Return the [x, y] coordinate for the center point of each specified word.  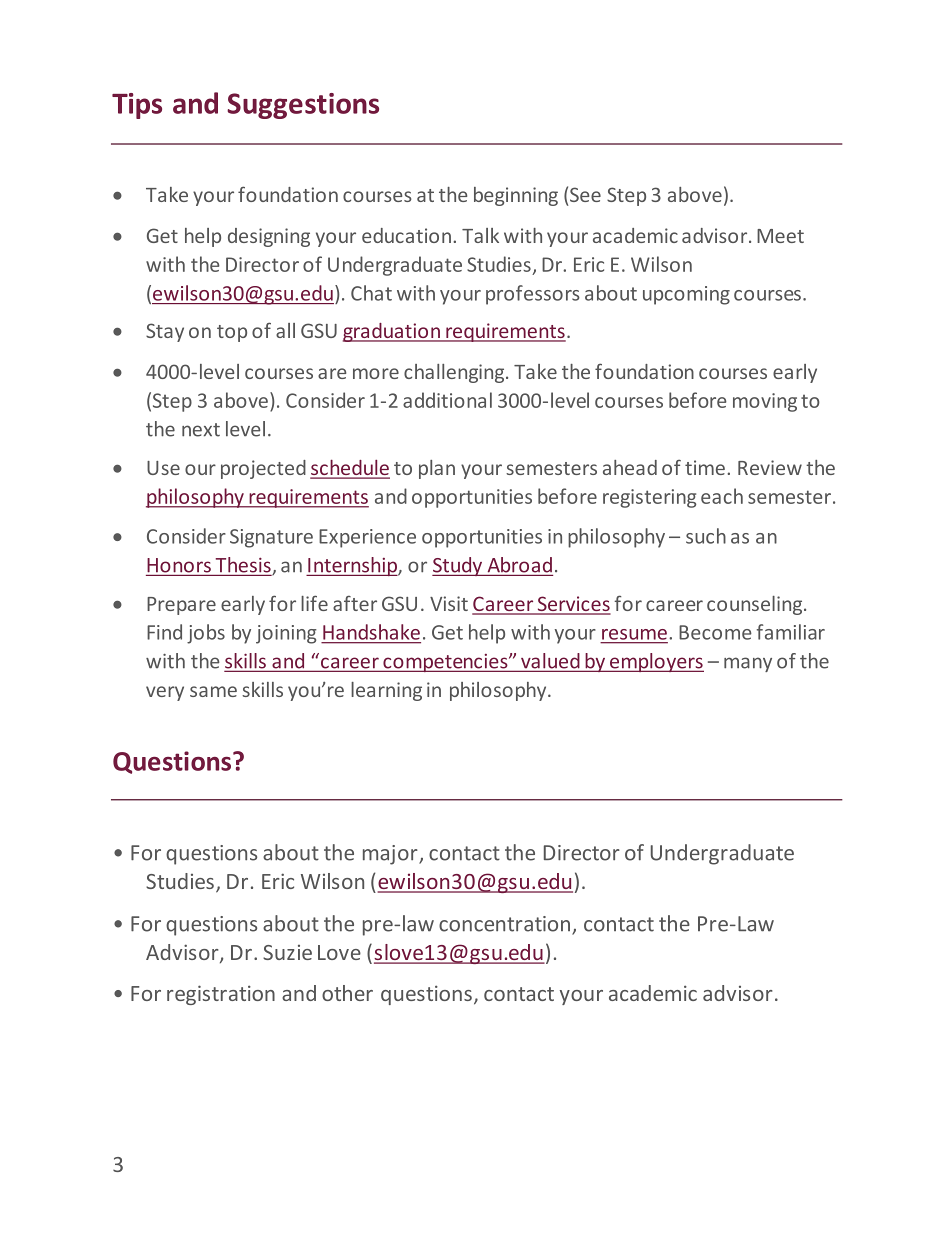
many [748, 664]
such [706, 536]
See [585, 194]
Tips [137, 106]
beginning [516, 196]
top [232, 333]
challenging [455, 373]
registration [221, 995]
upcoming [686, 295]
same [213, 691]
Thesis [244, 566]
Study [458, 566]
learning [386, 691]
